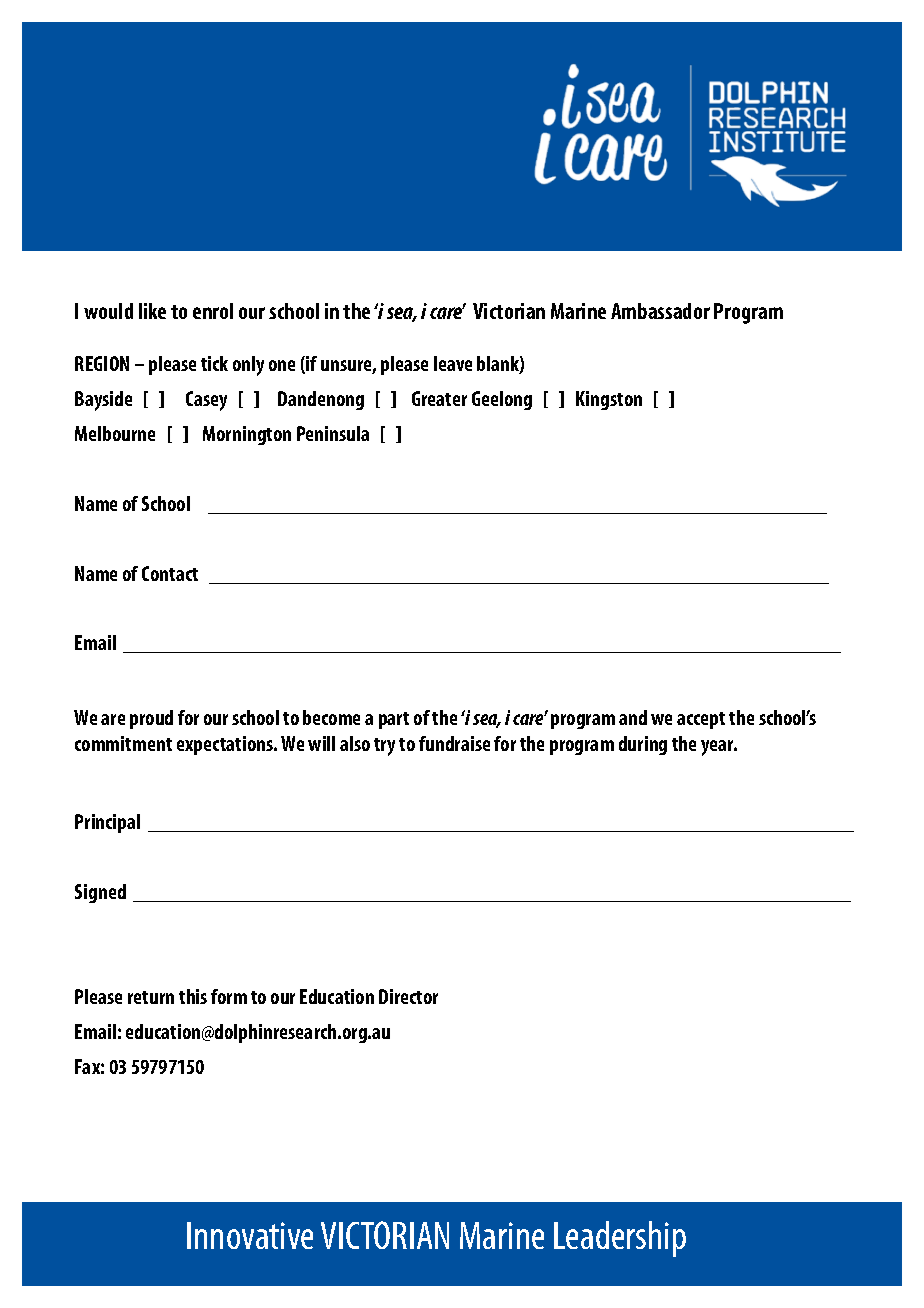  I want to click on during, so click(643, 745).
